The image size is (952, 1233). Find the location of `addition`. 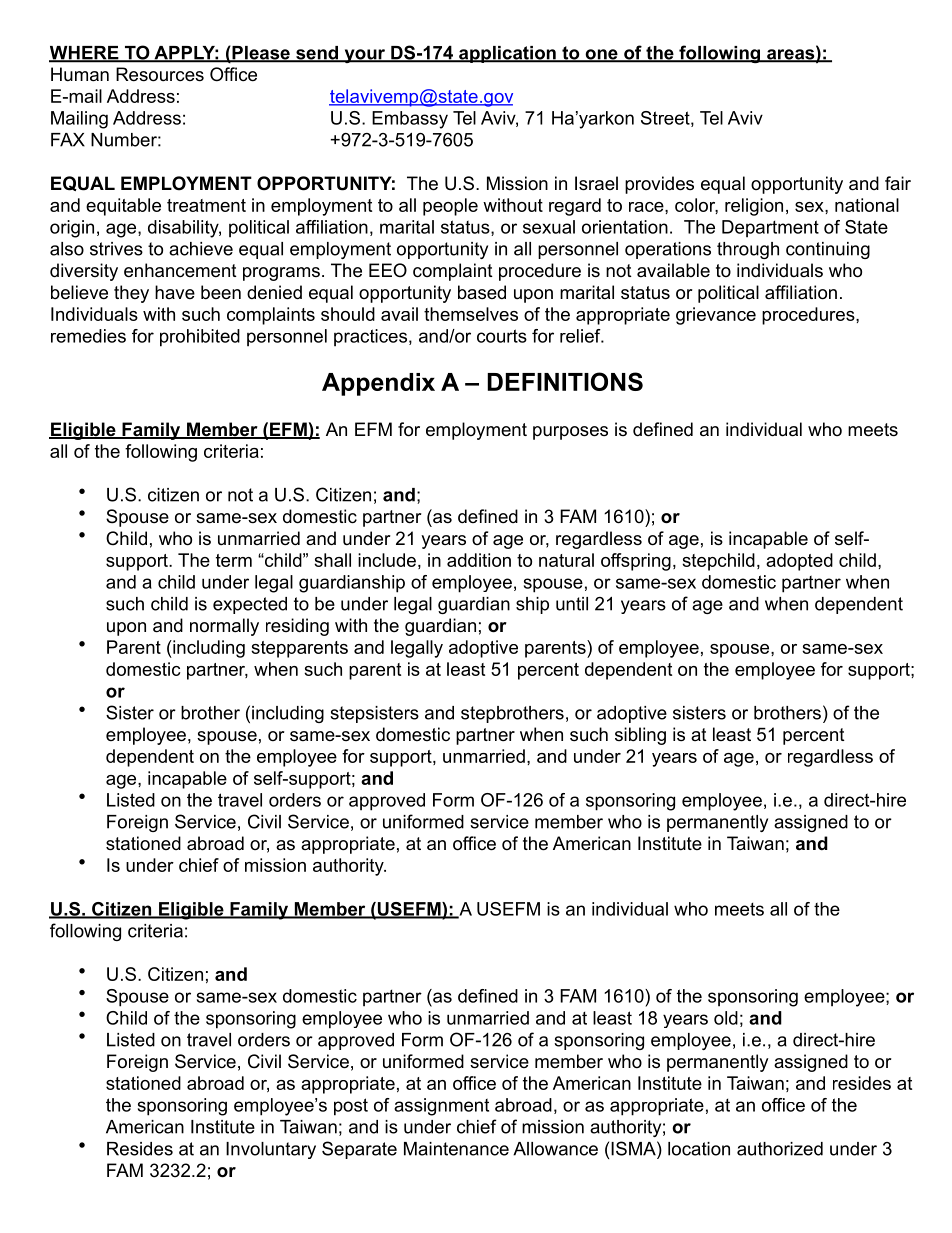

addition is located at coordinates (479, 560).
